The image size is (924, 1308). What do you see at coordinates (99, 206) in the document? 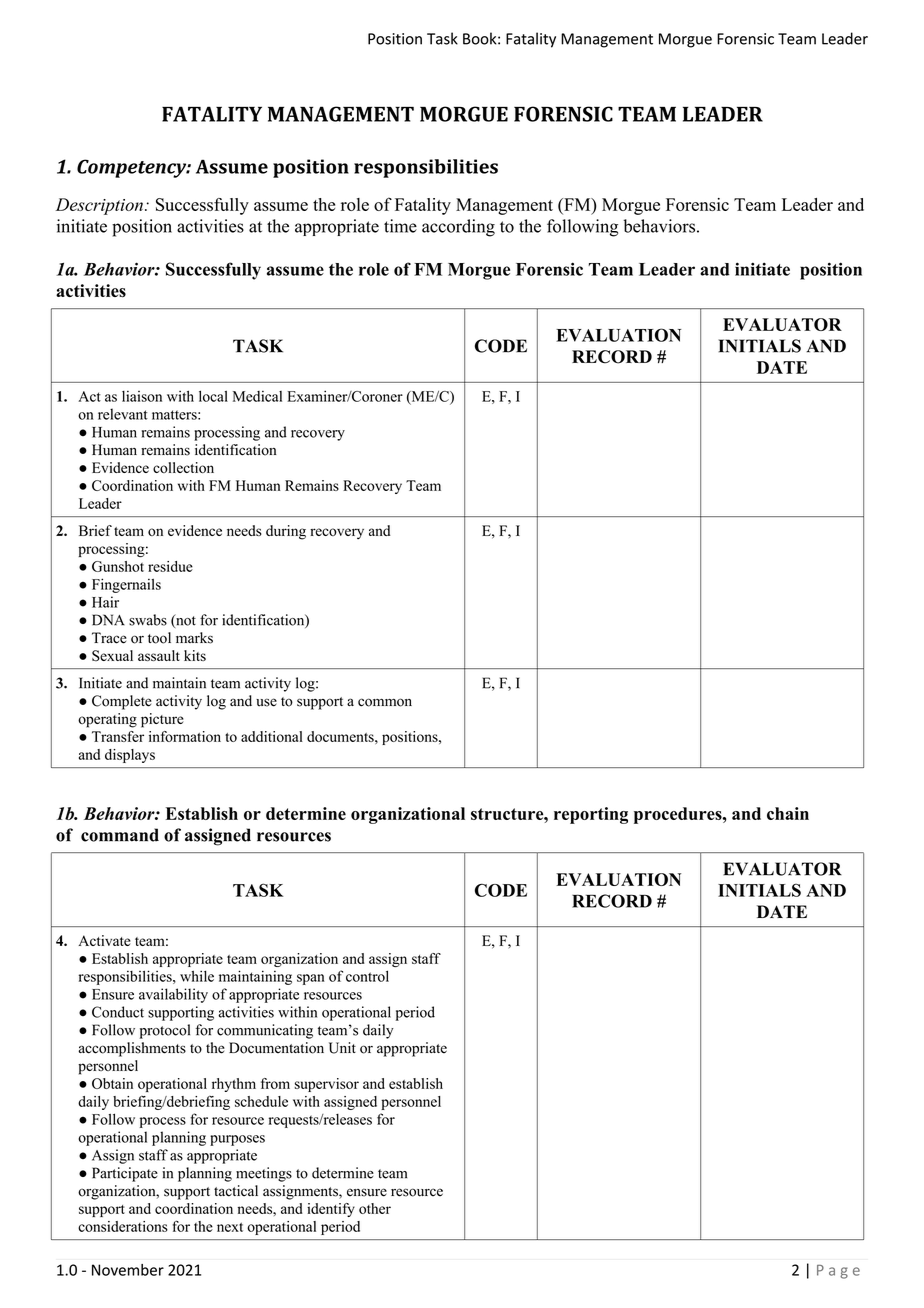
I see `Description` at bounding box center [99, 206].
